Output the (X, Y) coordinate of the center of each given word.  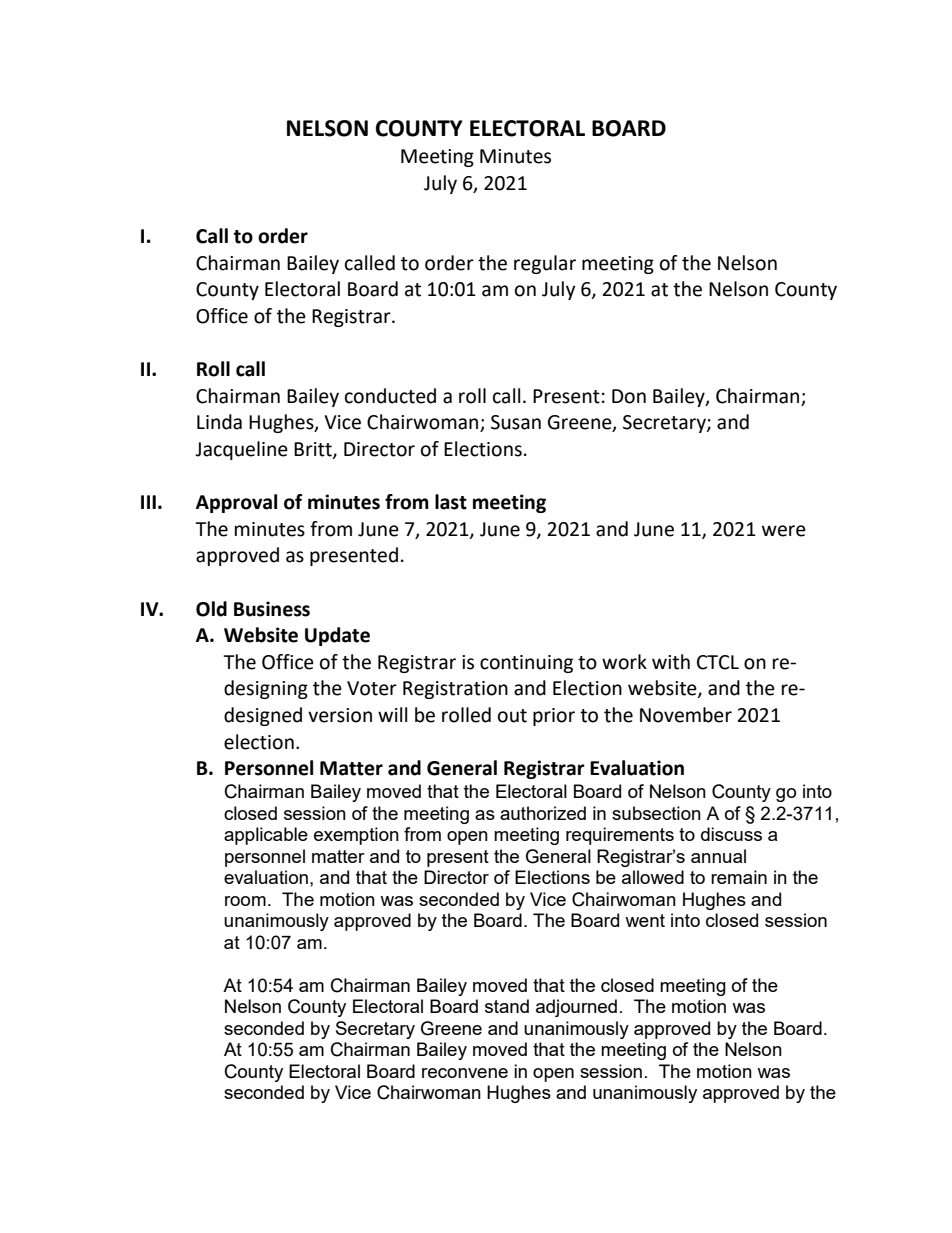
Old (211, 609)
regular (545, 264)
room (245, 901)
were (784, 531)
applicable (266, 836)
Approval (236, 503)
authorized (543, 813)
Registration (455, 690)
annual (718, 856)
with (671, 662)
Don (629, 396)
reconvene (465, 1073)
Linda (219, 422)
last (451, 502)
